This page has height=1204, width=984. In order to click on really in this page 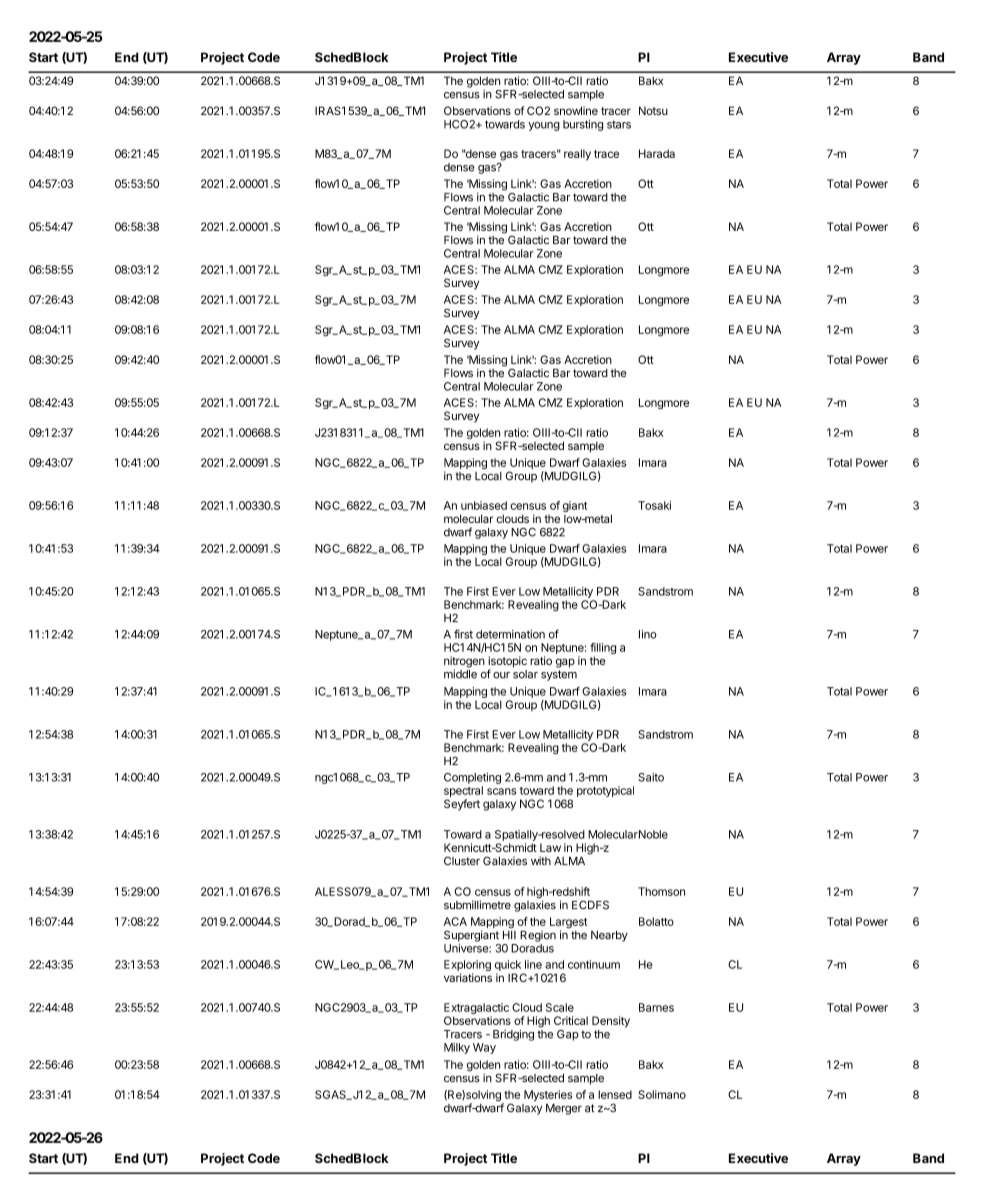, I will do `click(577, 155)`.
